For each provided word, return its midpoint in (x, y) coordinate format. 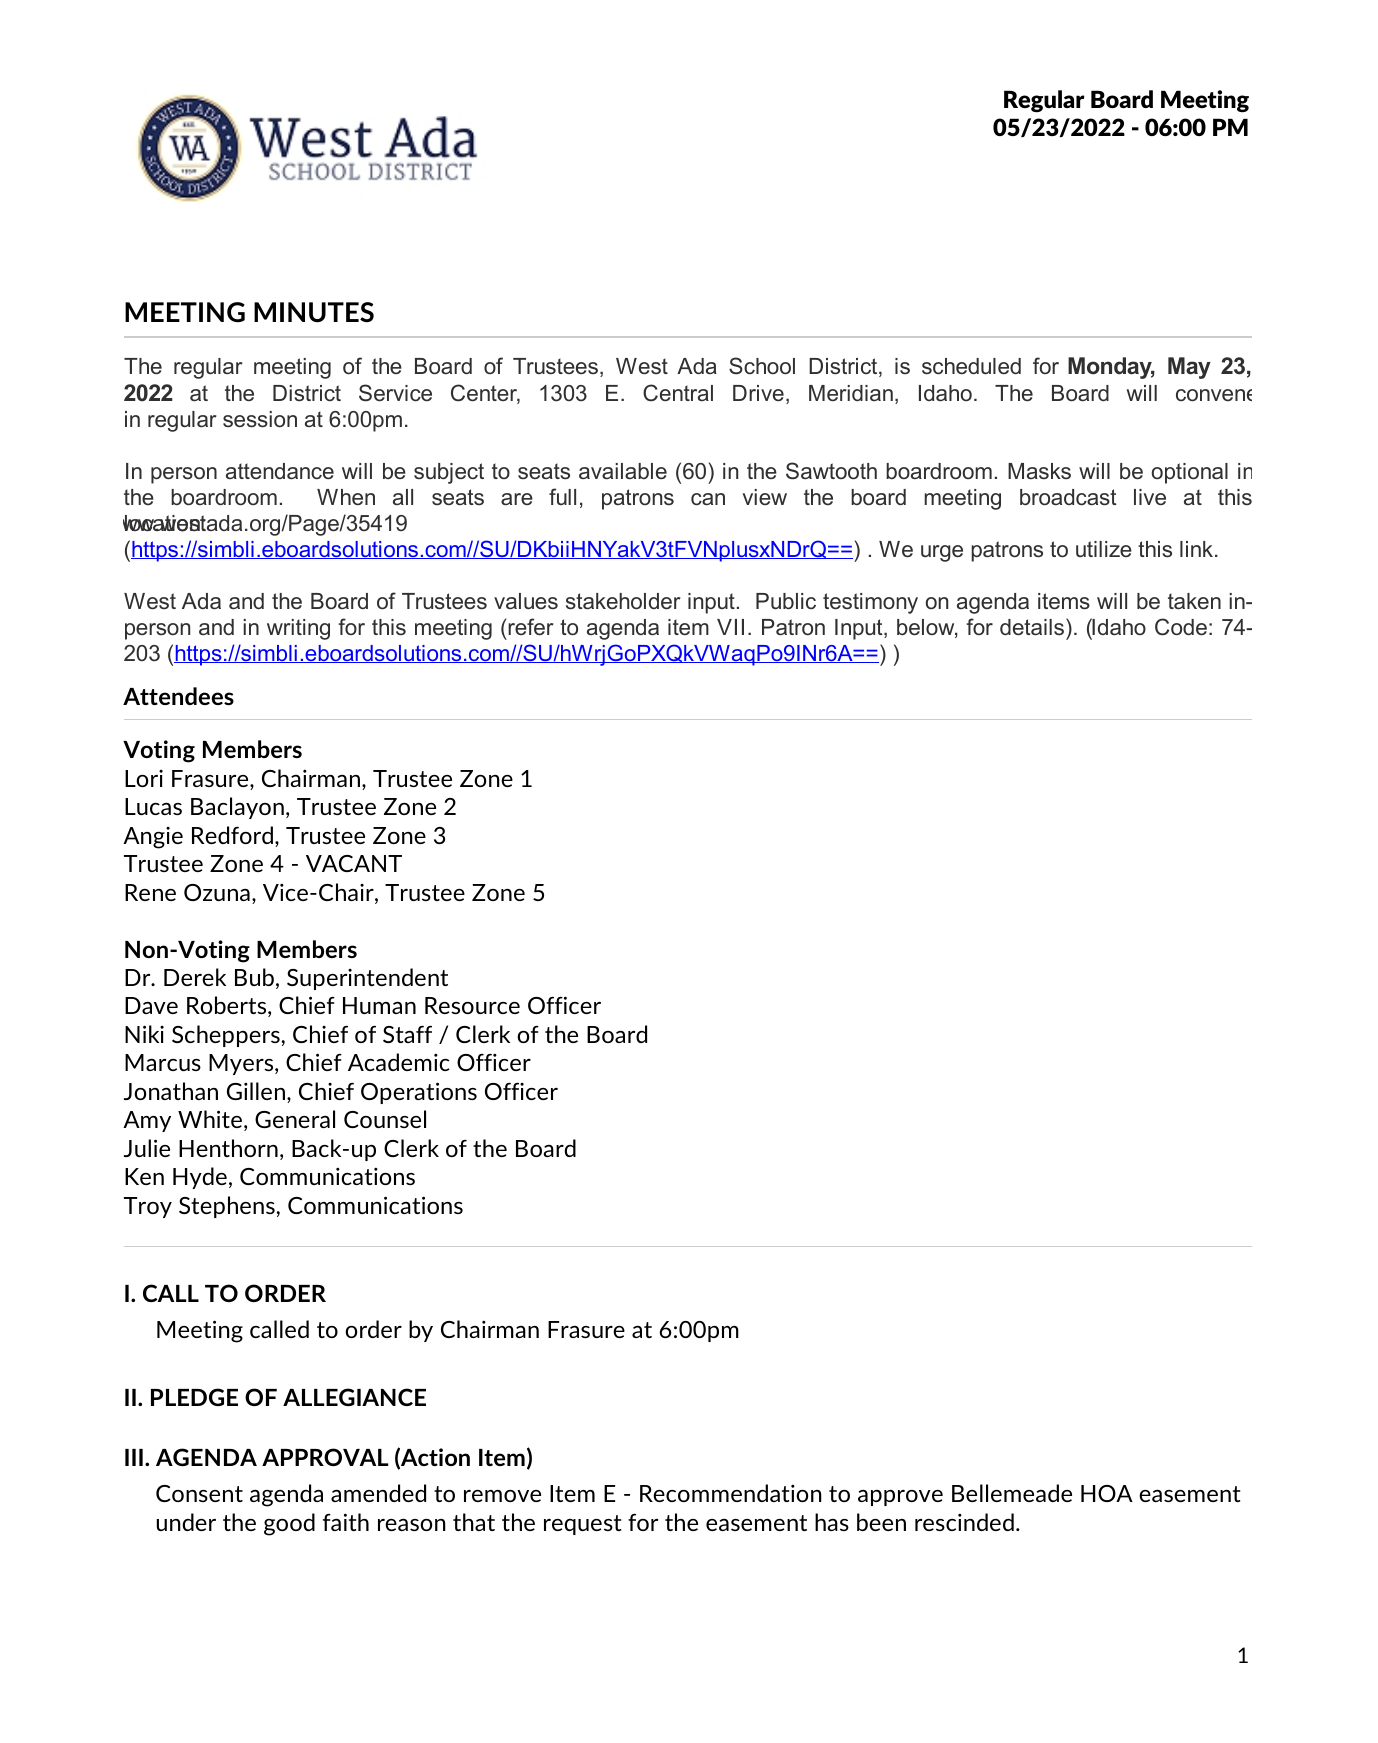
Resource (472, 1005)
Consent (199, 1493)
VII (730, 627)
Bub (254, 977)
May (1189, 368)
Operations (419, 1093)
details (1033, 626)
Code (1181, 627)
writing (298, 629)
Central (678, 393)
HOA (1107, 1493)
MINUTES (314, 312)
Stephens (227, 1207)
